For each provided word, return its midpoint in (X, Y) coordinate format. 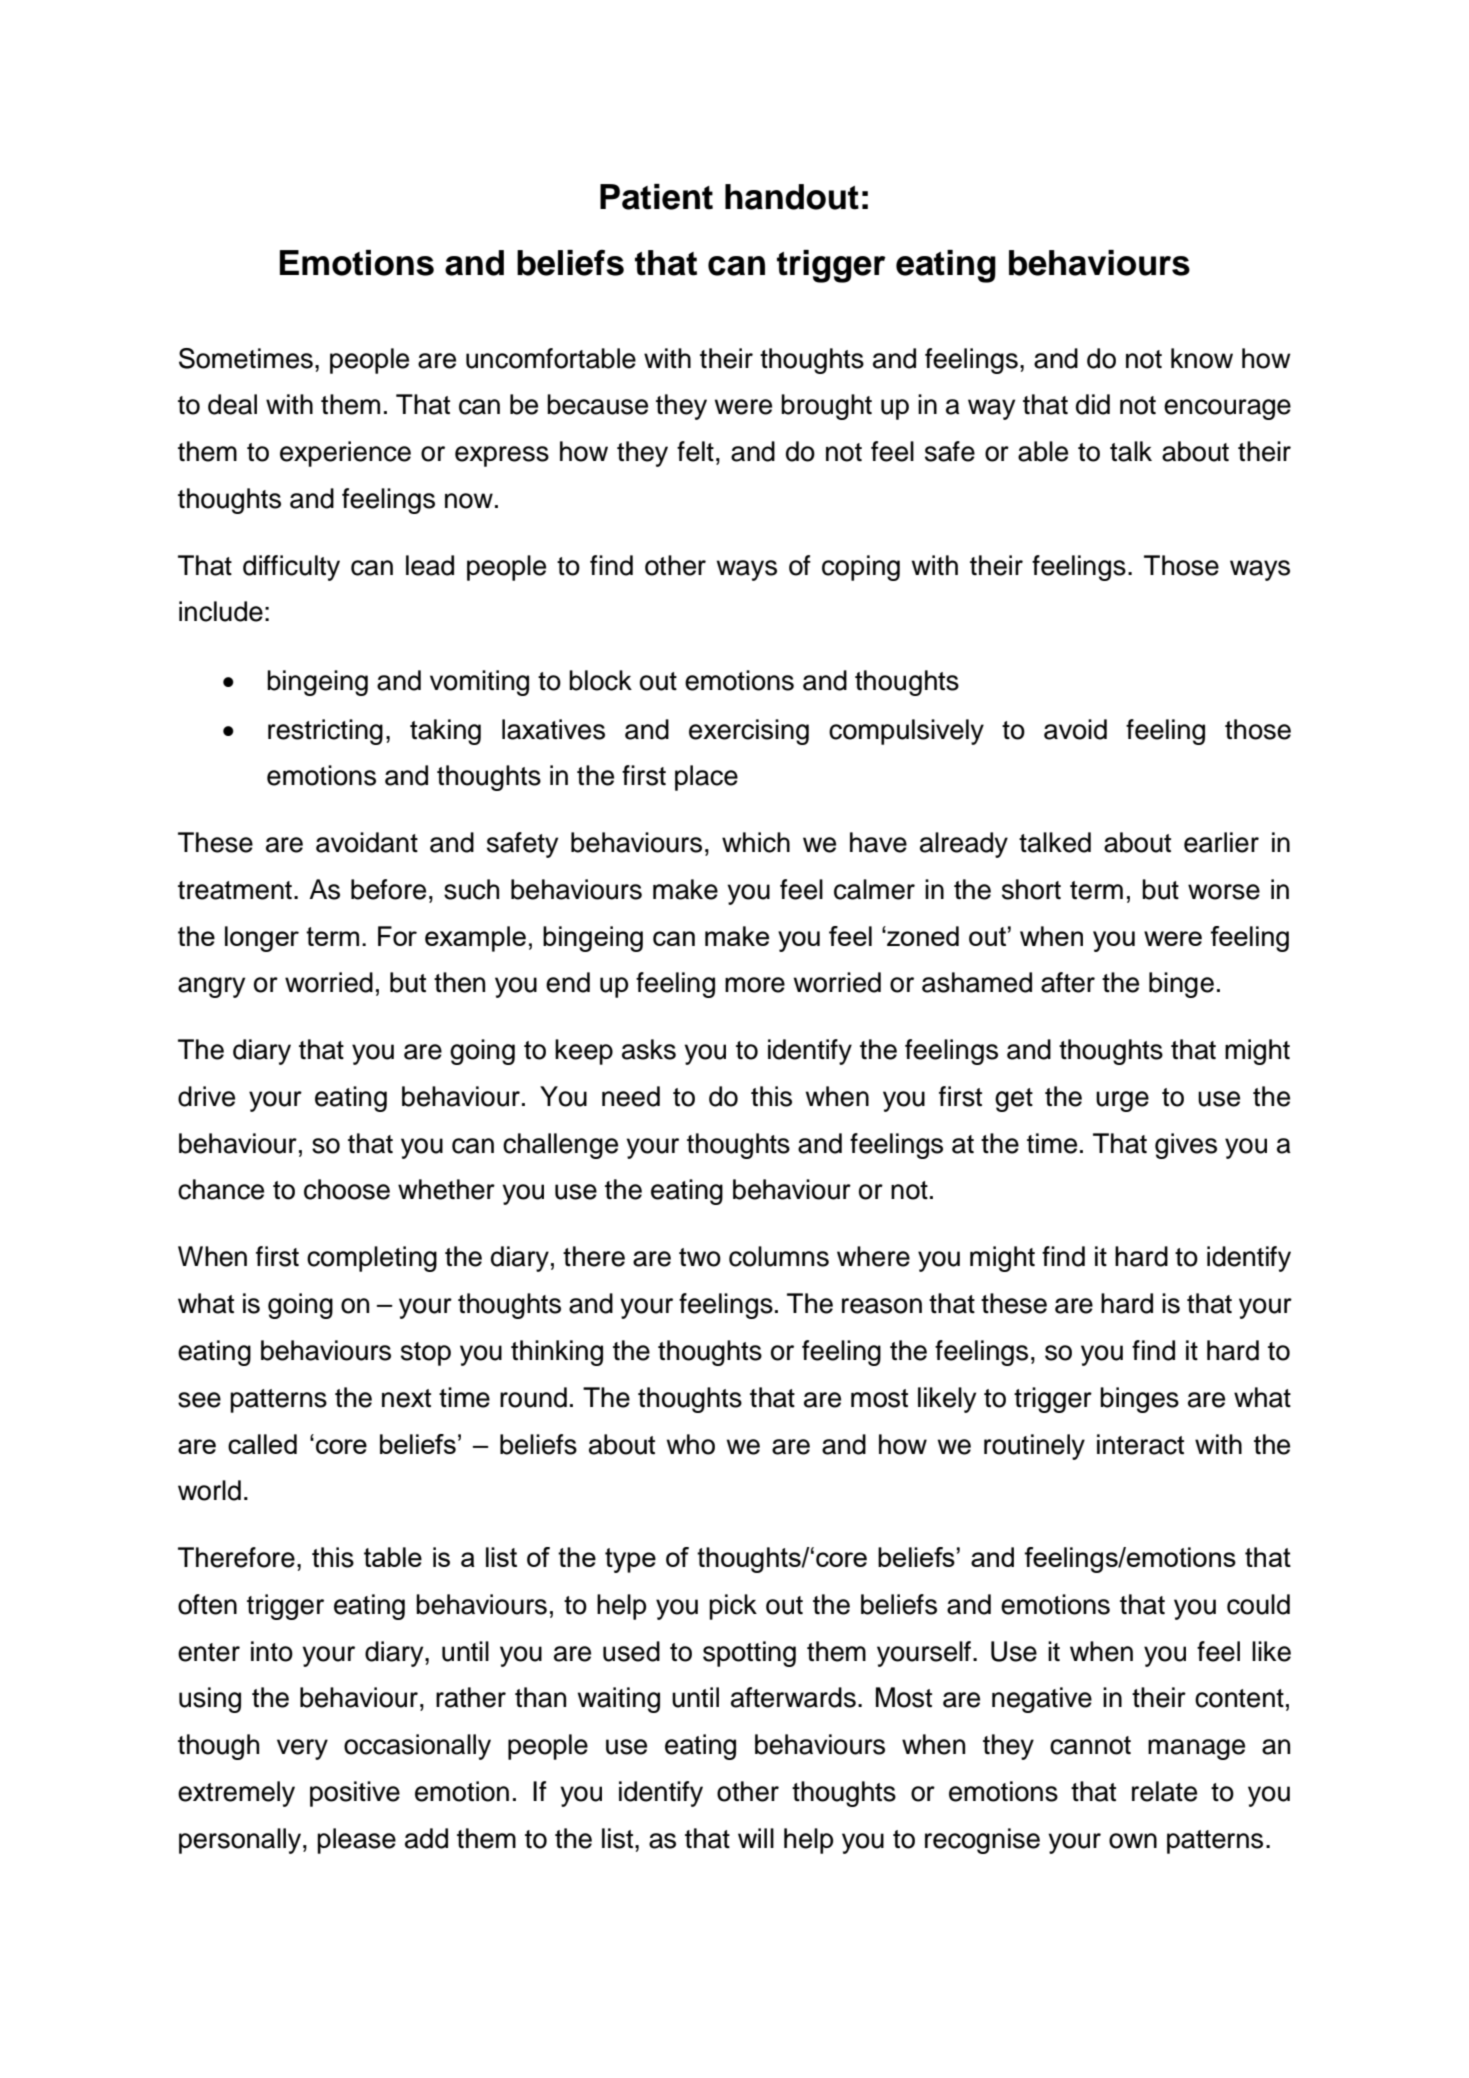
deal (232, 404)
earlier (1221, 842)
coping (861, 568)
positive (355, 1794)
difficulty (291, 568)
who (690, 1444)
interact (1140, 1444)
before (388, 889)
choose (347, 1189)
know (1202, 358)
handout (792, 197)
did (1093, 404)
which (756, 842)
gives (1186, 1146)
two (700, 1257)
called (262, 1444)
